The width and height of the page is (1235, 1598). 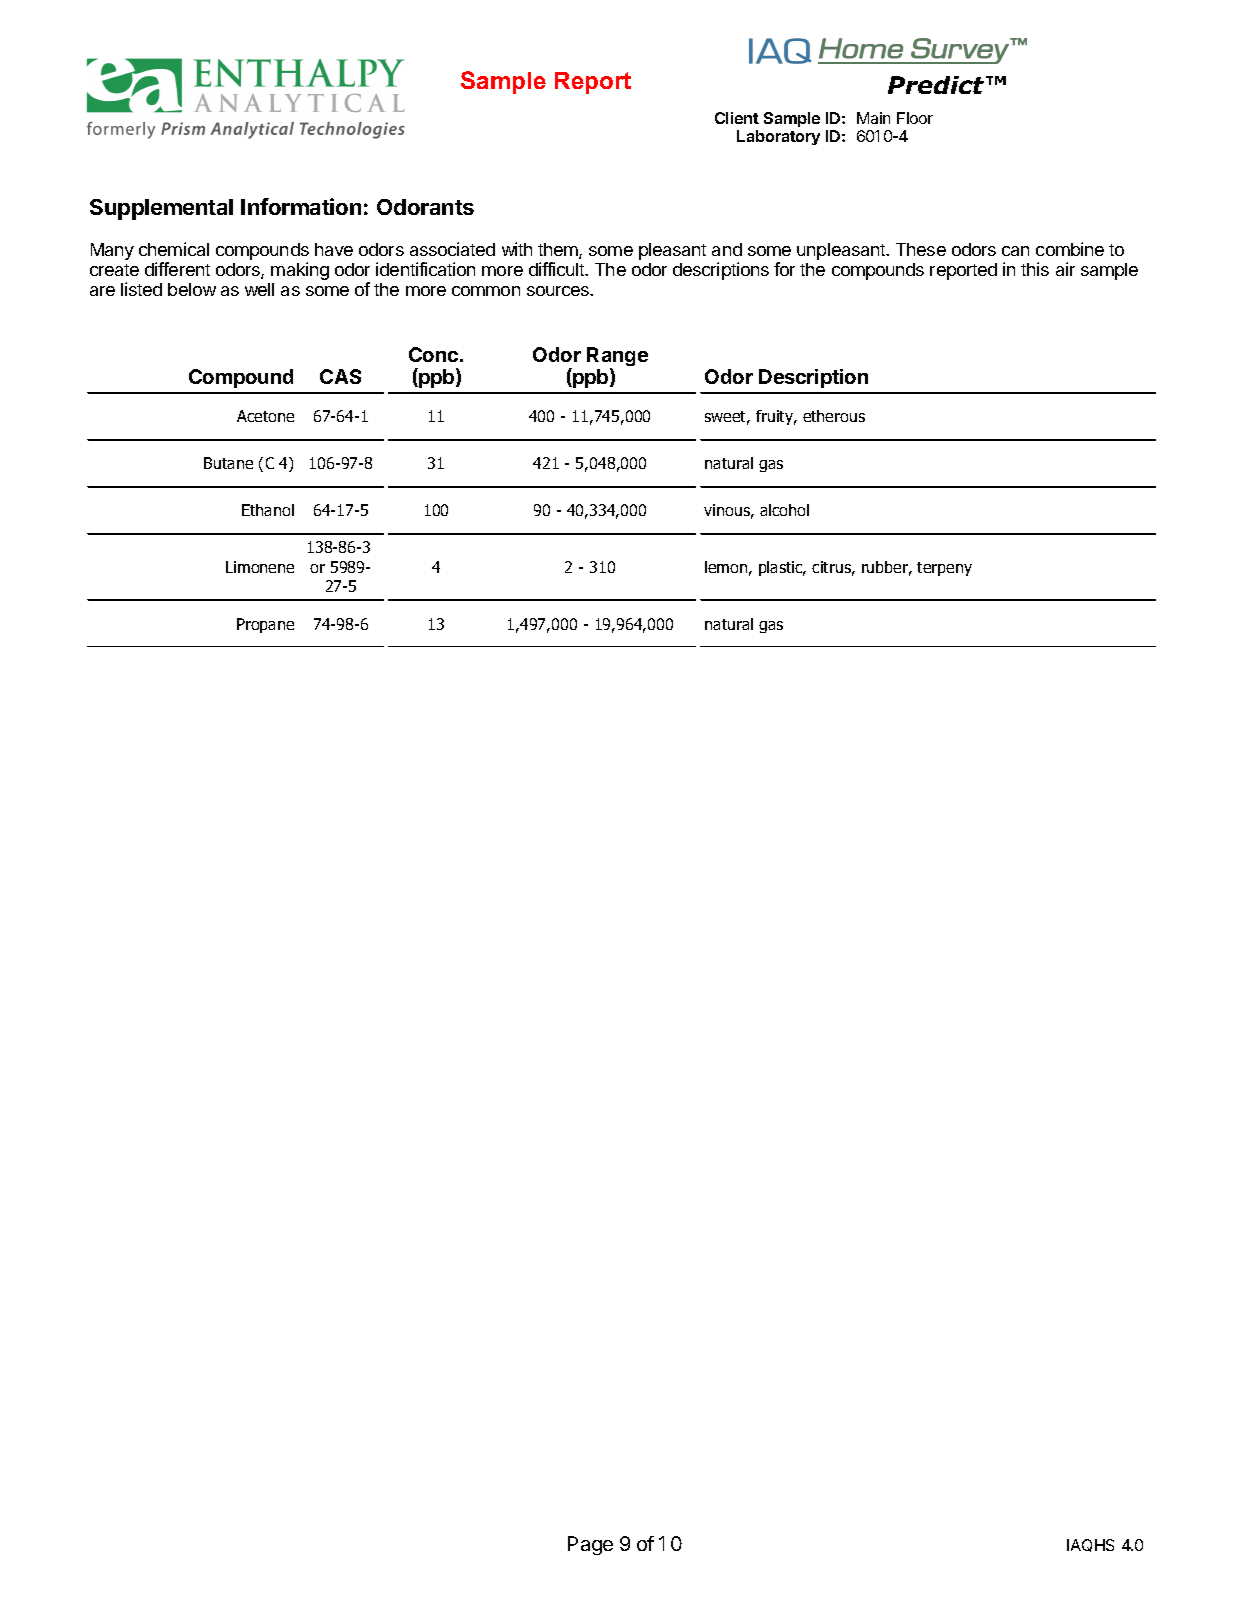 What do you see at coordinates (784, 510) in the page?
I see `alcohol` at bounding box center [784, 510].
